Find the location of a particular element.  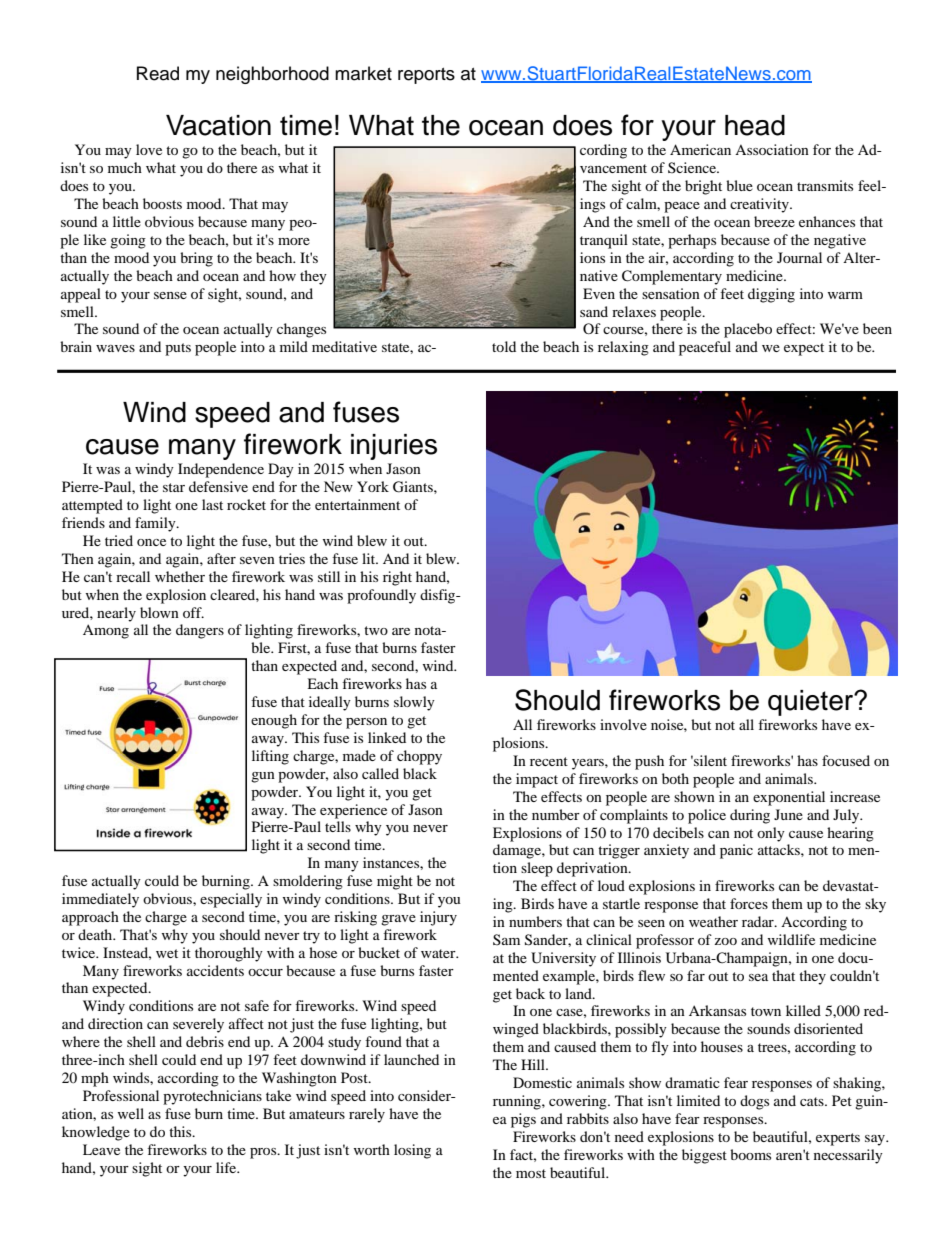

told is located at coordinates (504, 346).
